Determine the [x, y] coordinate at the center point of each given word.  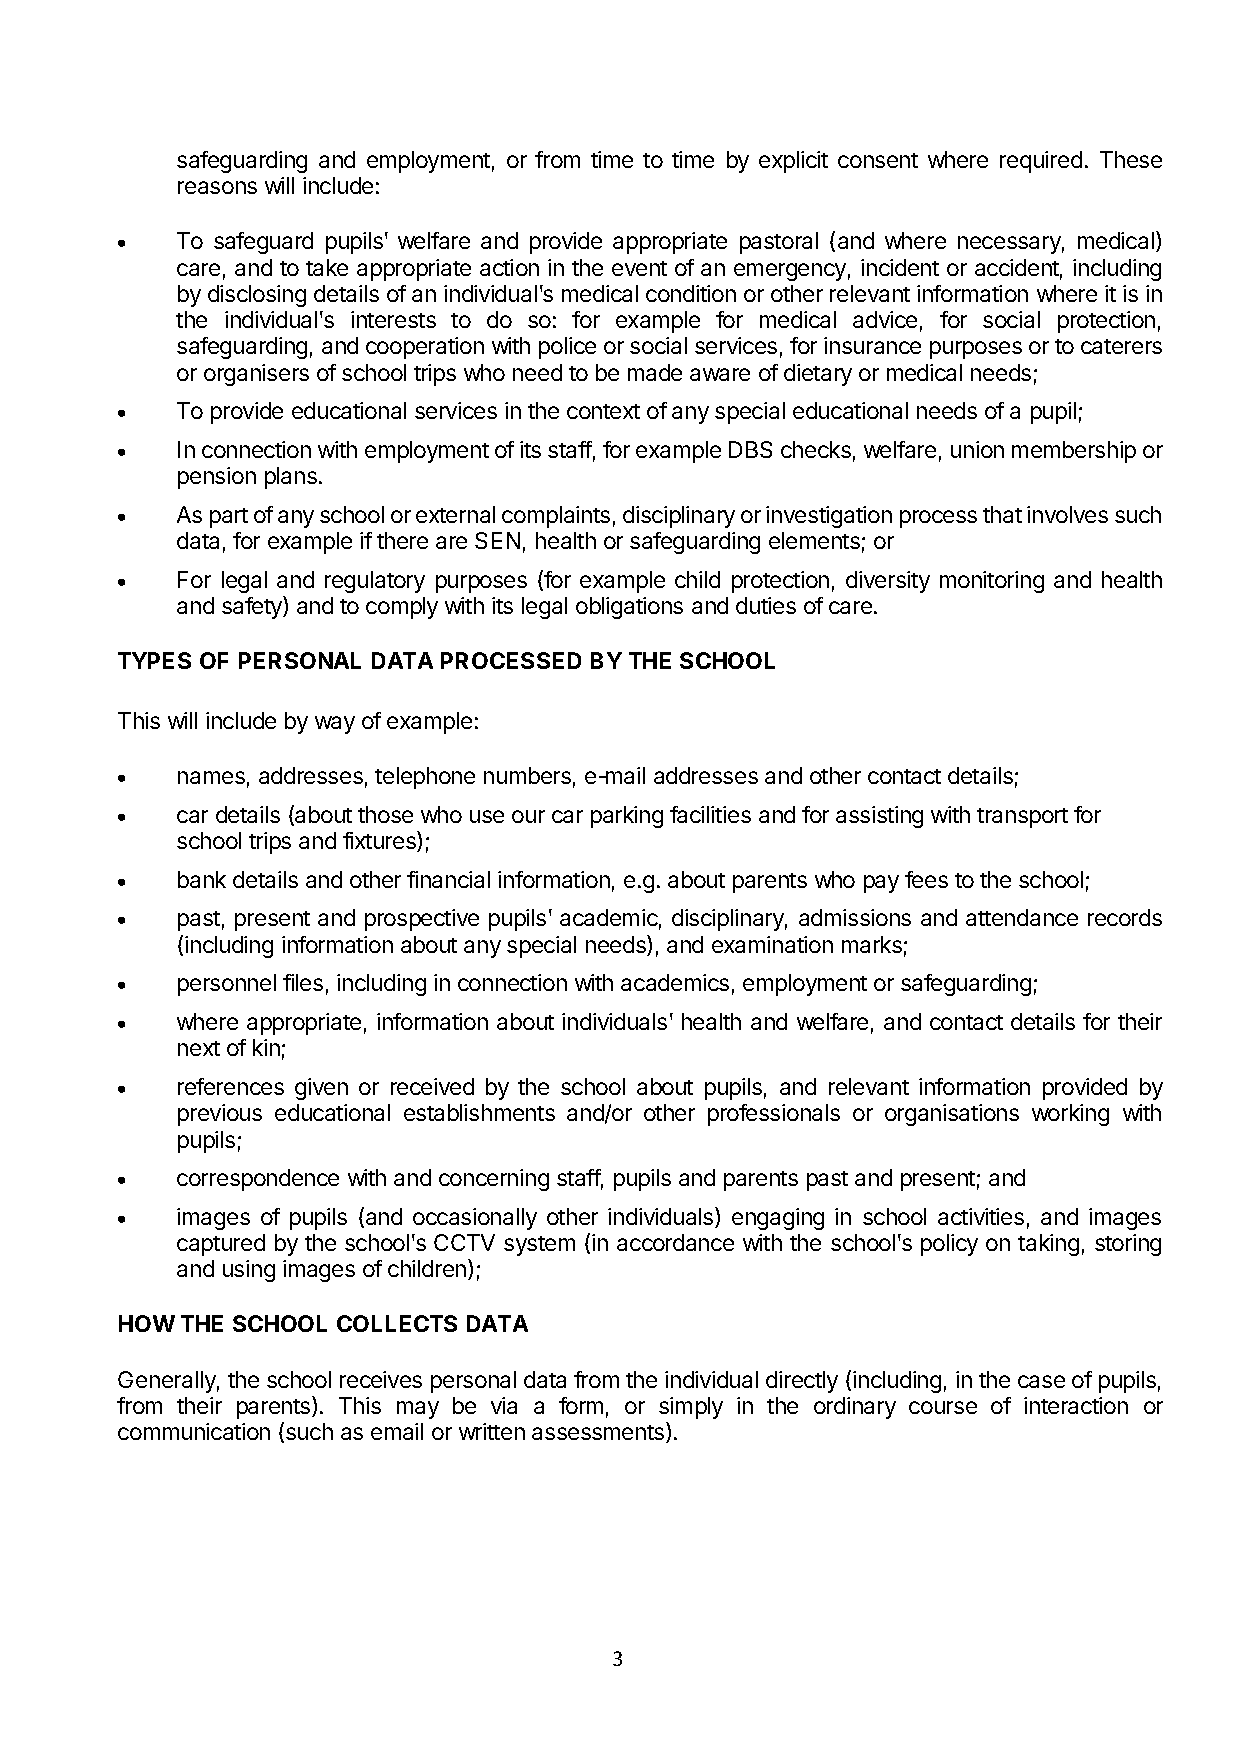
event [639, 268]
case [1041, 1381]
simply [691, 1408]
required [1041, 162]
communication [194, 1431]
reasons [217, 187]
